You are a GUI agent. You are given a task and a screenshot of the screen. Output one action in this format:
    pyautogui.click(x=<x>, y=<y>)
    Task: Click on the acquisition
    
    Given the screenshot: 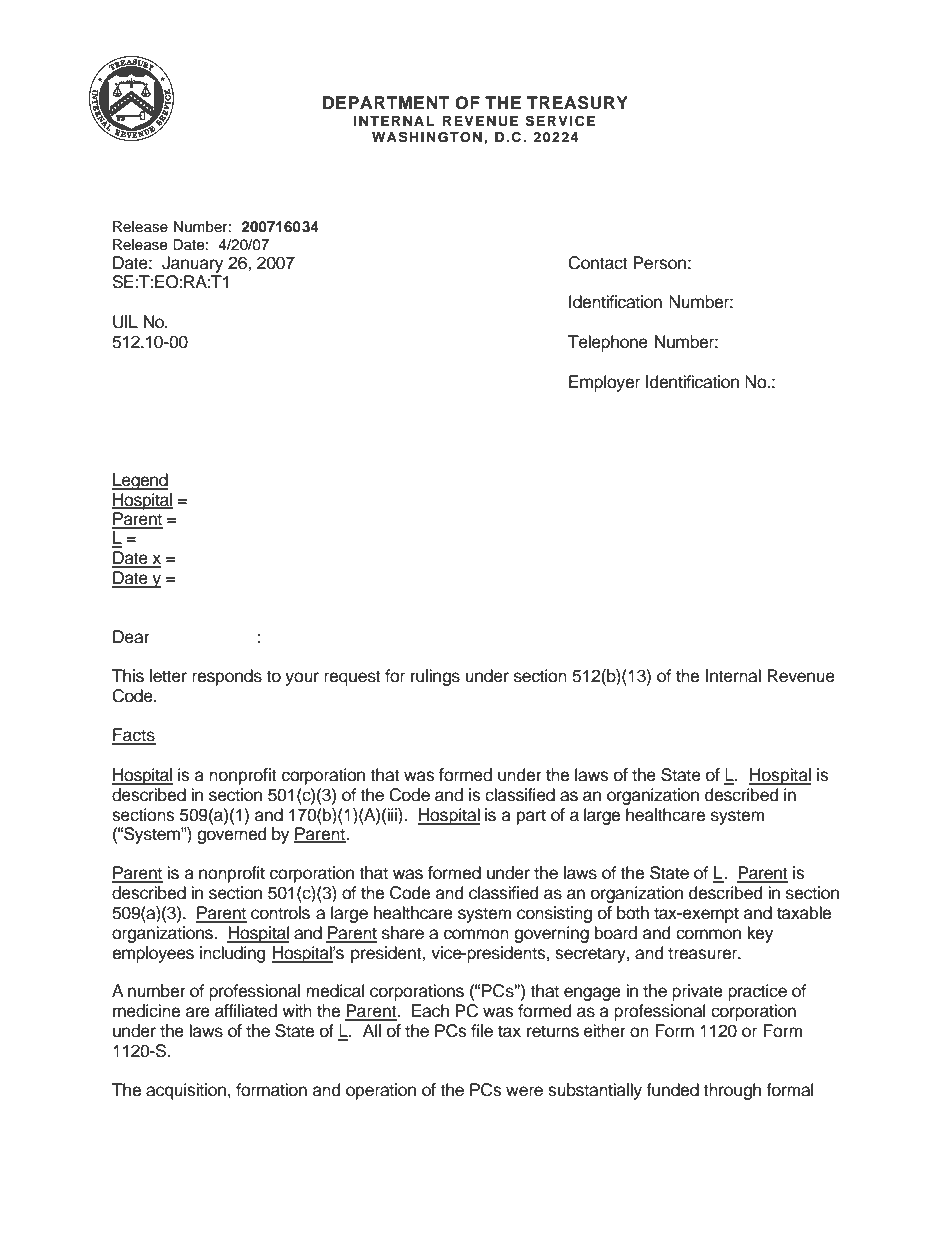 What is the action you would take?
    pyautogui.click(x=187, y=1091)
